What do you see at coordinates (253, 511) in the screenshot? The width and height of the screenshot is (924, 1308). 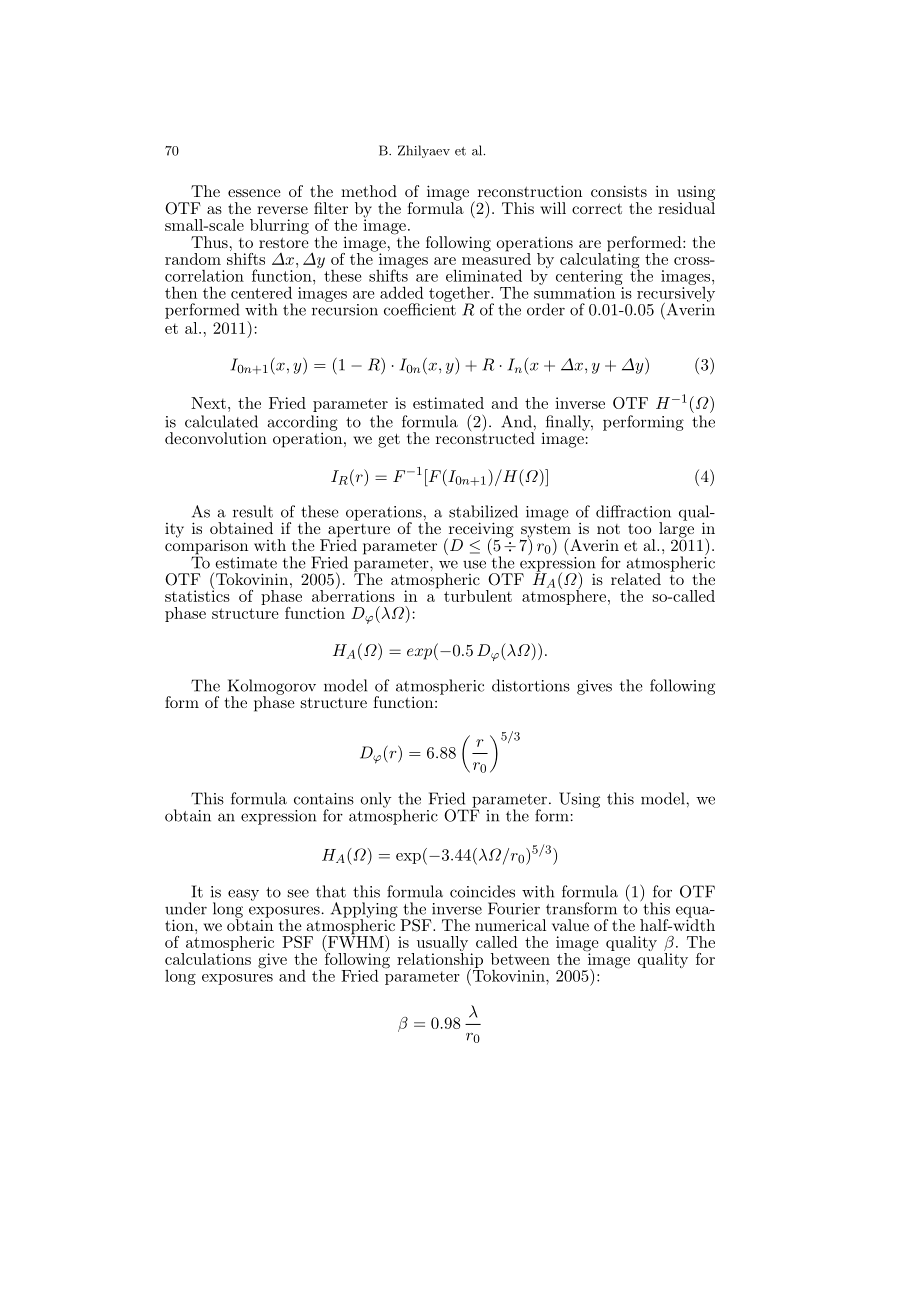 I see `result` at bounding box center [253, 511].
